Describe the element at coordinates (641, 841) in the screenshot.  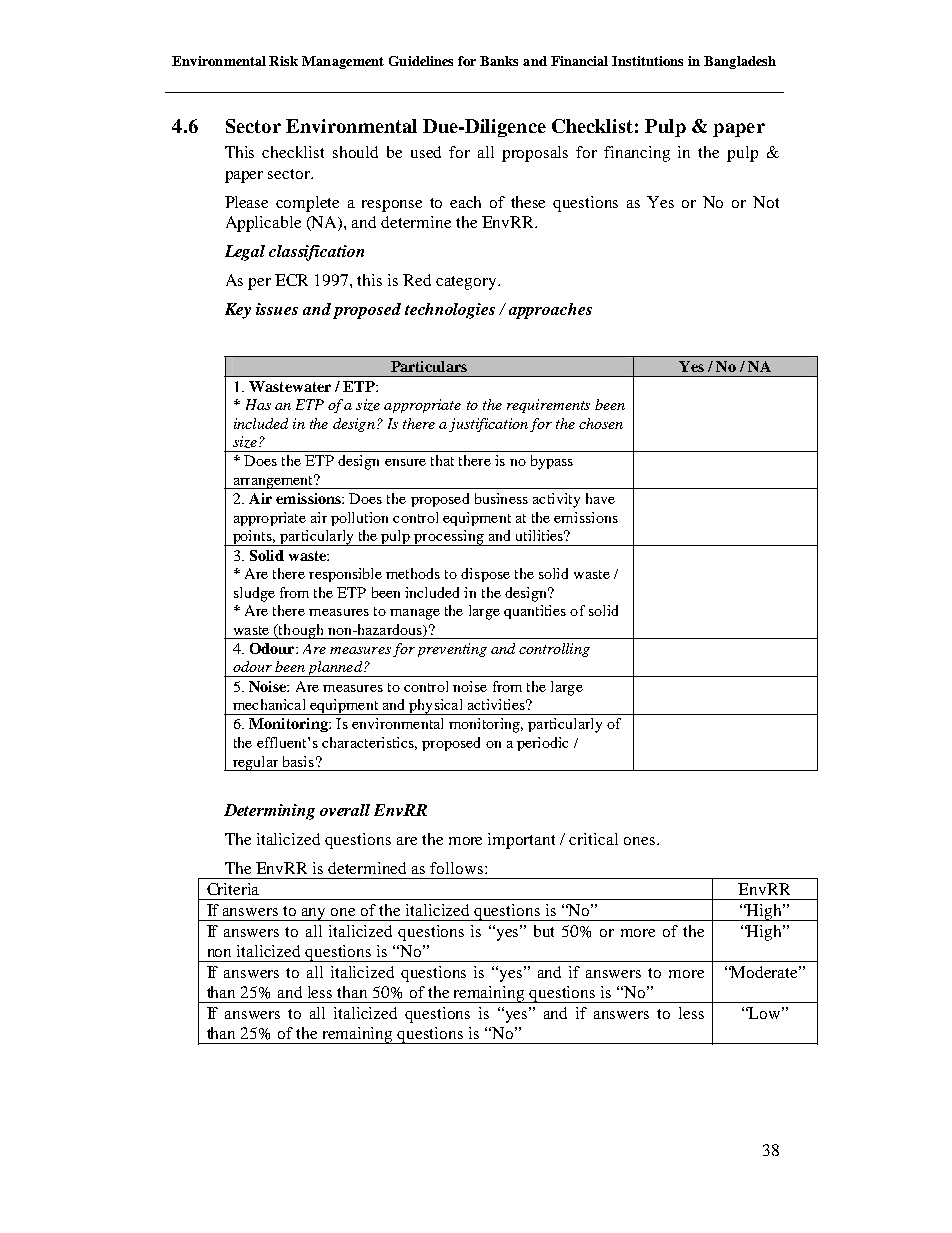
I see `ones` at that location.
